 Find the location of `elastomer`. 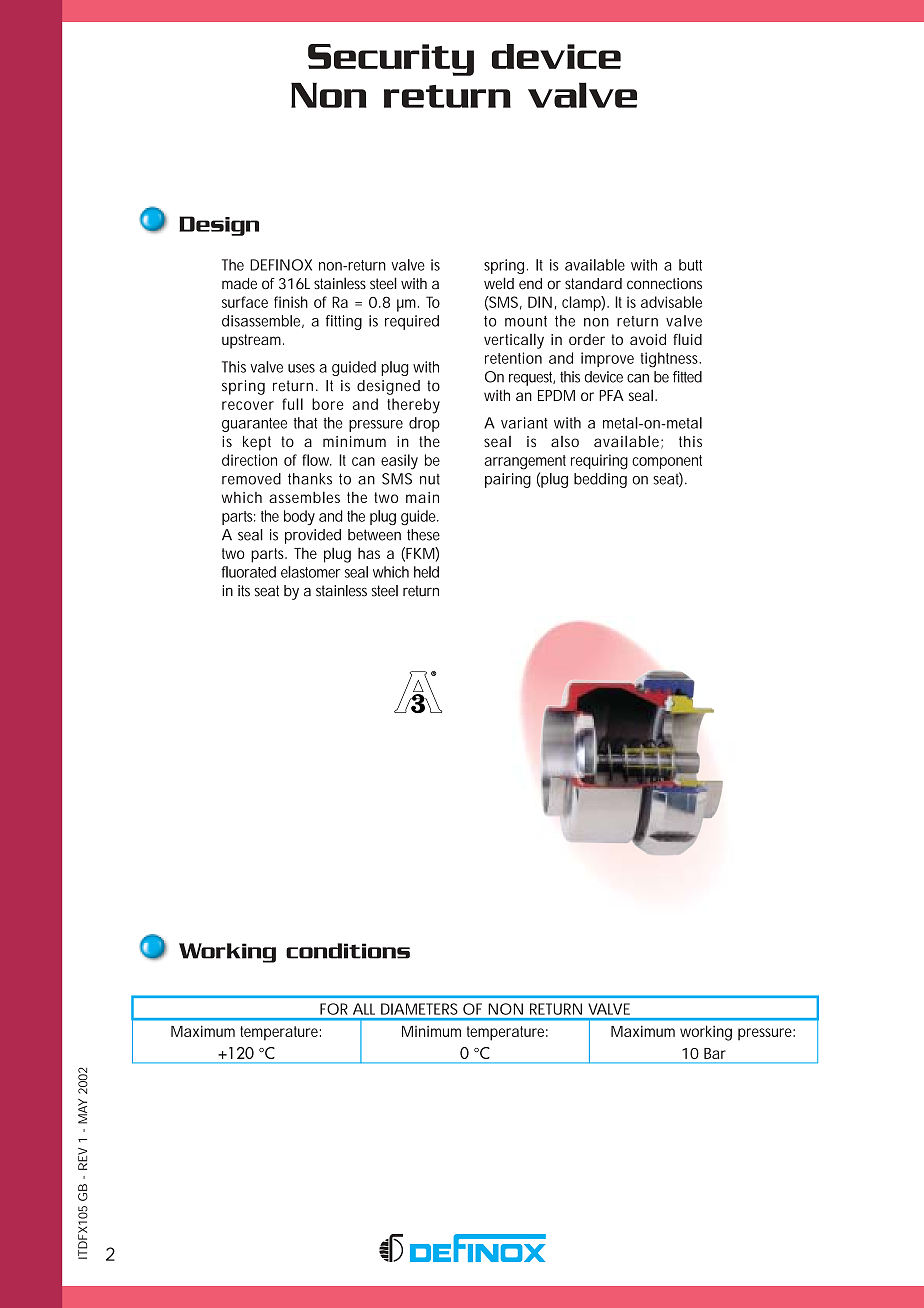

elastomer is located at coordinates (311, 572).
